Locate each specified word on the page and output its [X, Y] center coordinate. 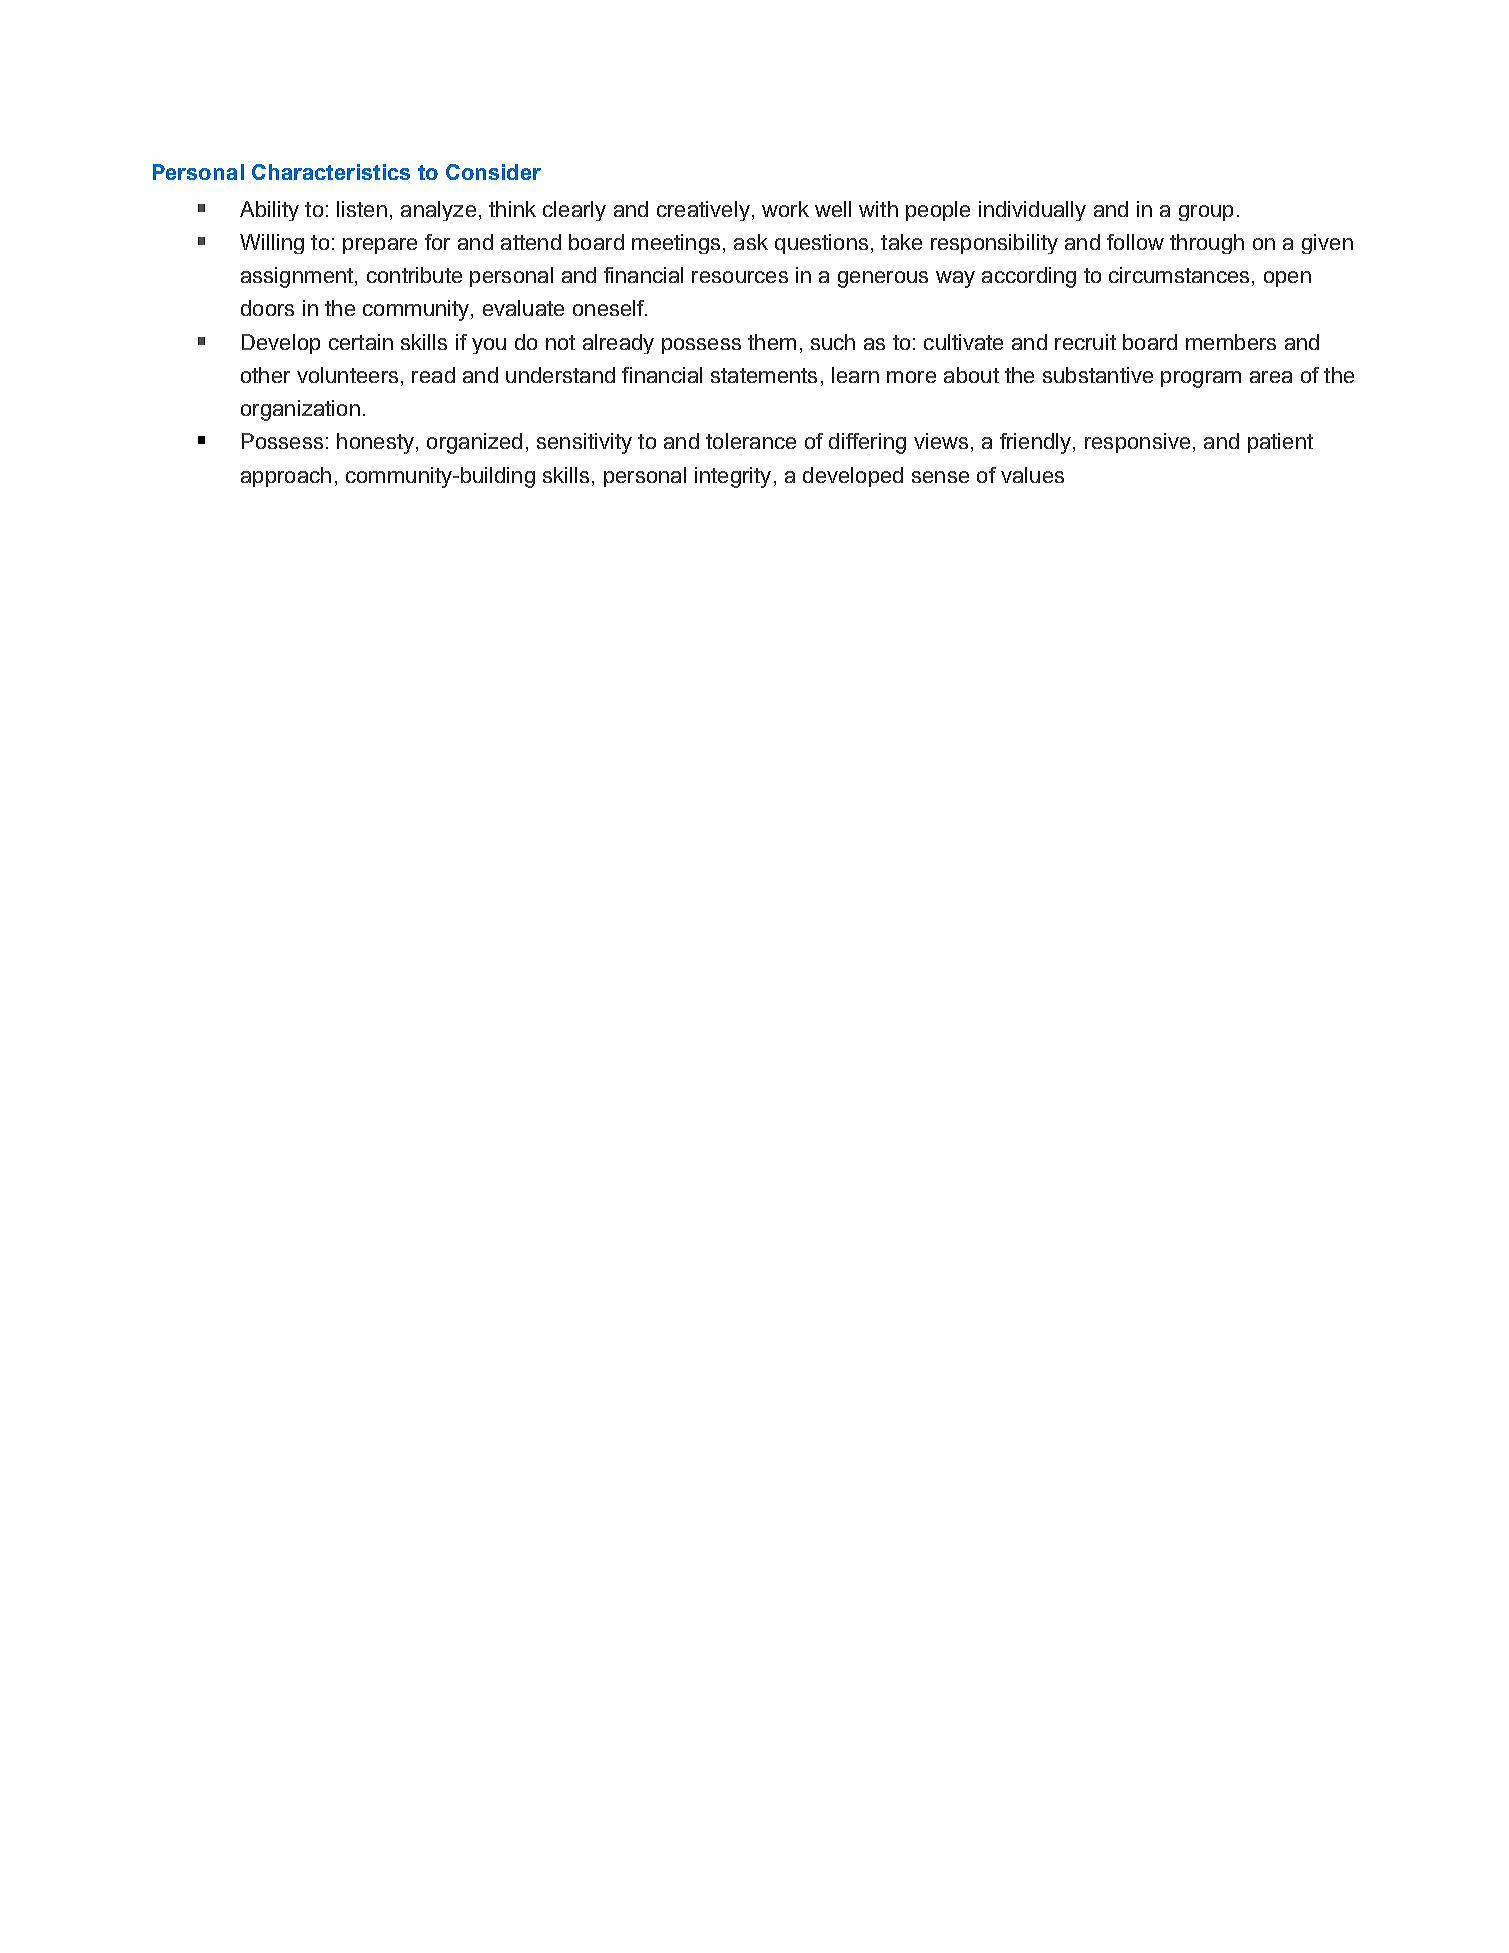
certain [361, 342]
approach [286, 477]
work [785, 209]
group [1206, 213]
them [772, 342]
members [1231, 342]
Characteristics [331, 172]
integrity [733, 477]
